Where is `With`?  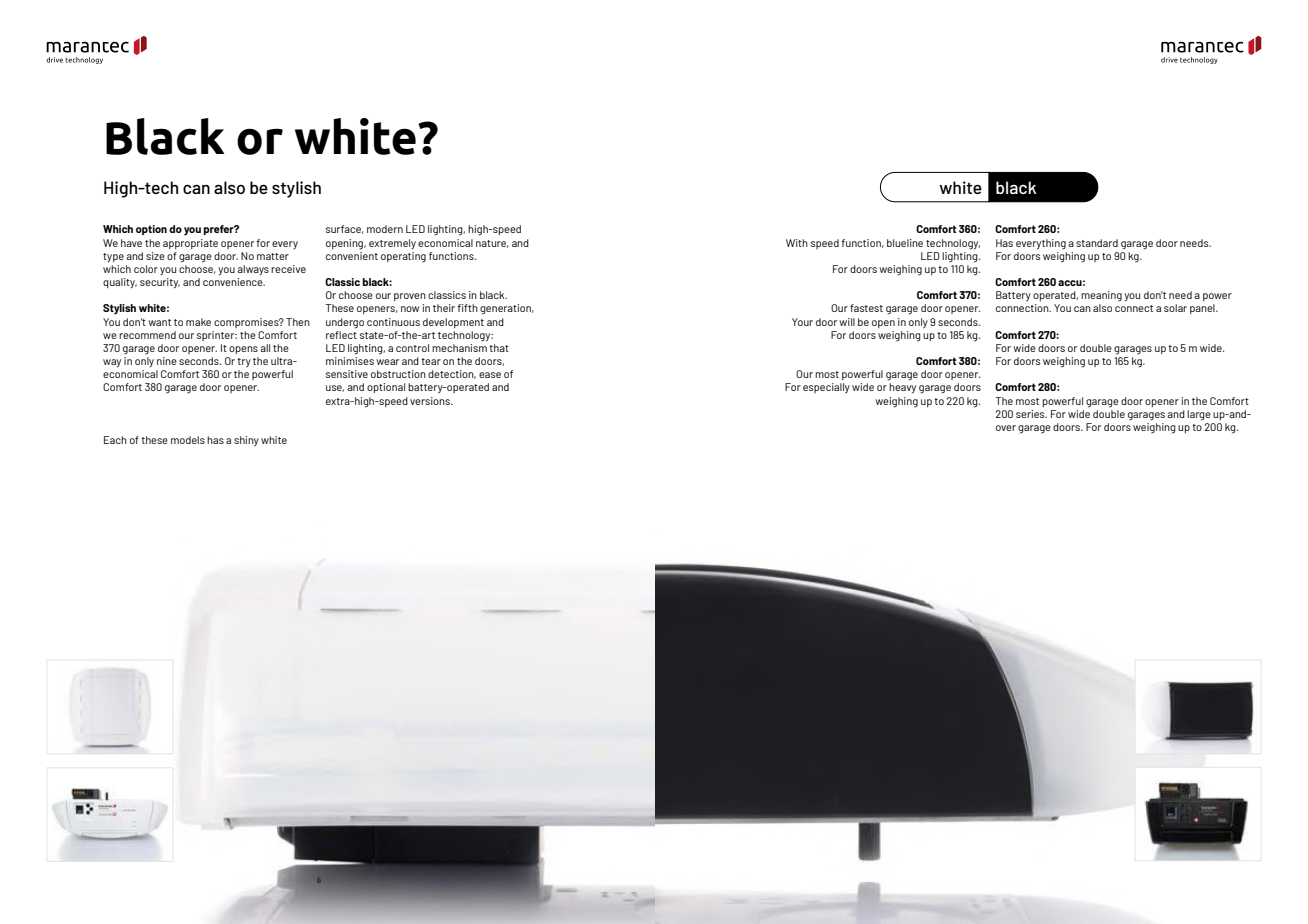
With is located at coordinates (797, 243).
